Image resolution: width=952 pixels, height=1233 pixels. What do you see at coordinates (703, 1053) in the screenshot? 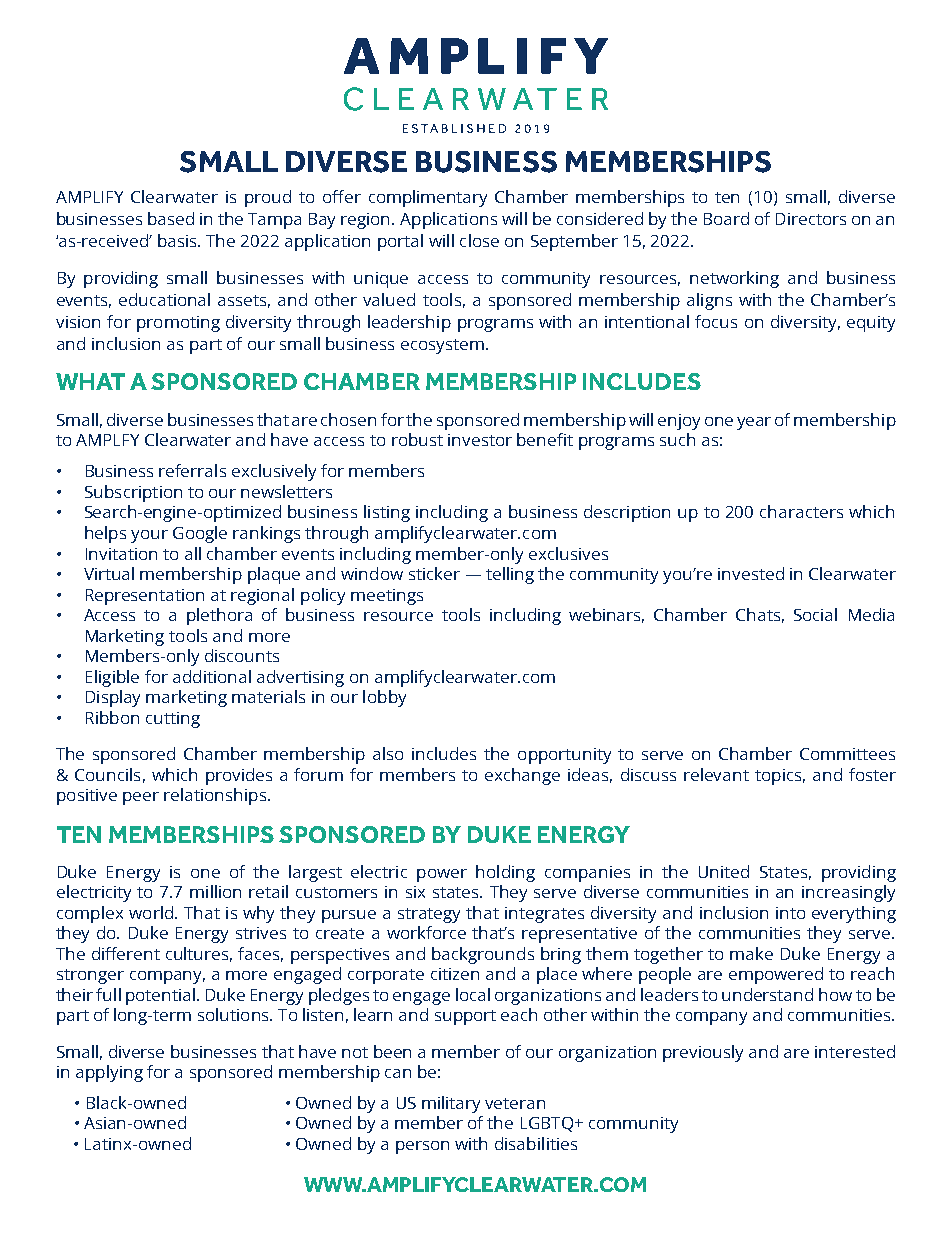
I see `previously` at bounding box center [703, 1053].
